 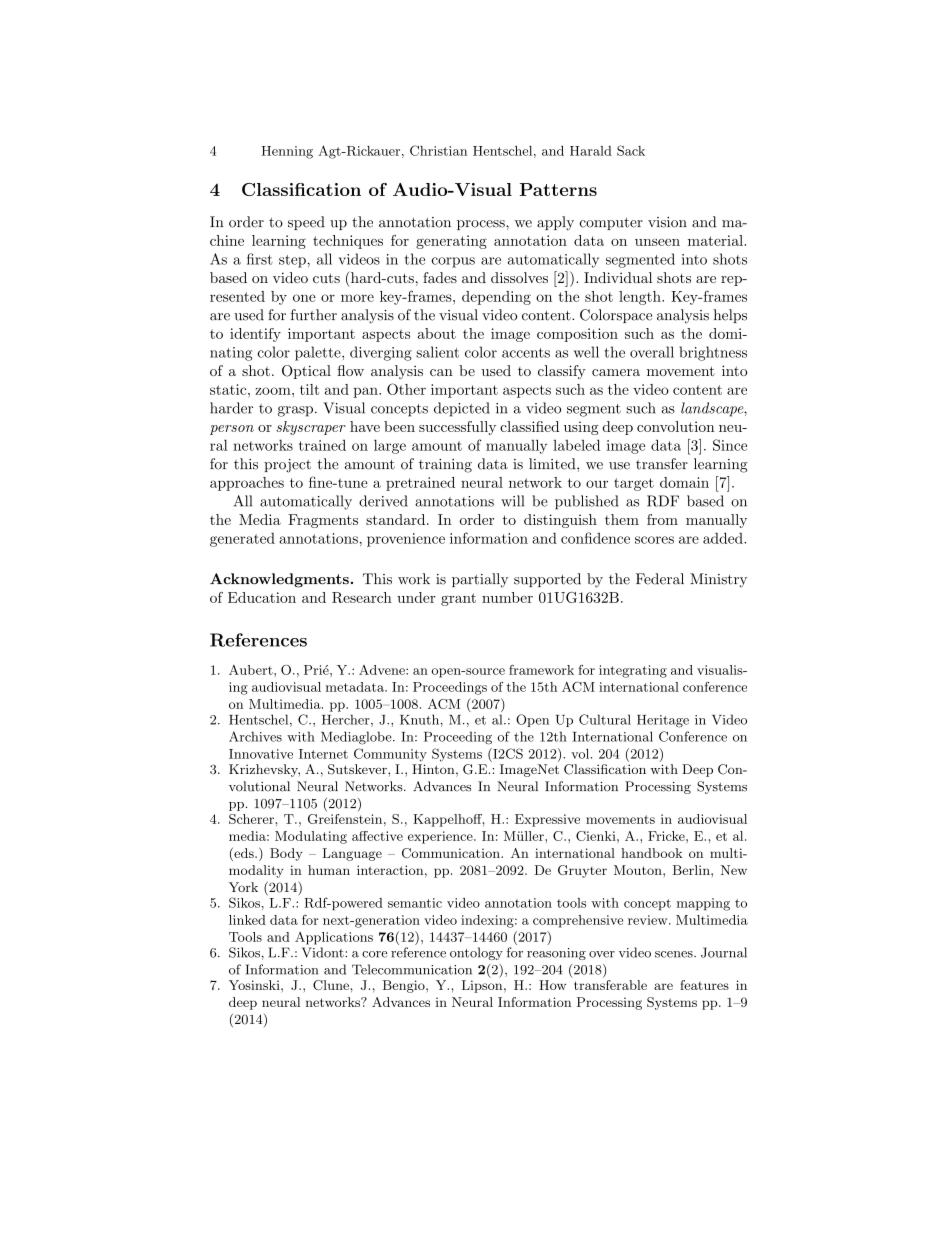 What do you see at coordinates (311, 837) in the screenshot?
I see `Modulating` at bounding box center [311, 837].
